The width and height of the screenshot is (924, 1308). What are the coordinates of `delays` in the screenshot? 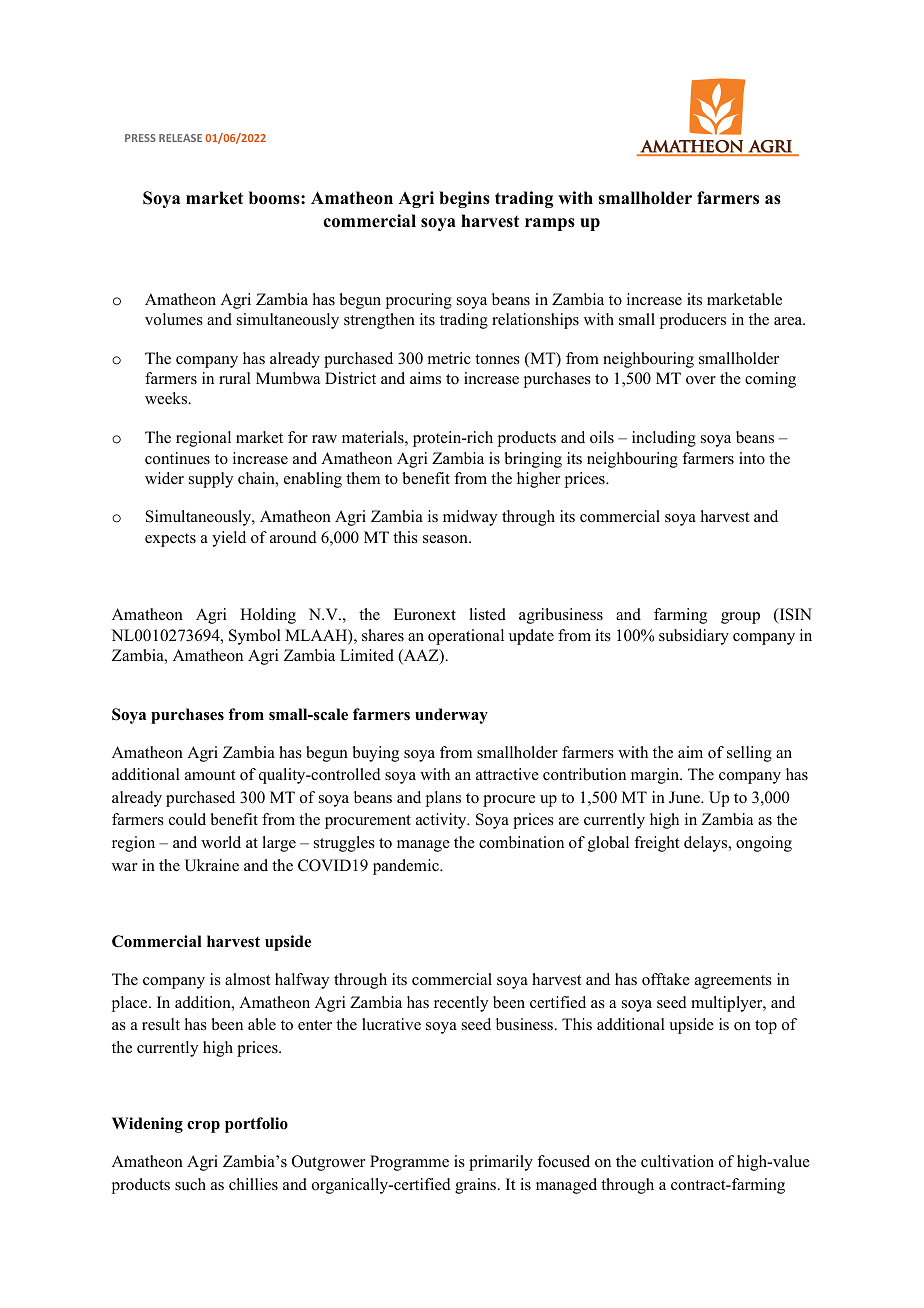 It's located at (707, 844).
